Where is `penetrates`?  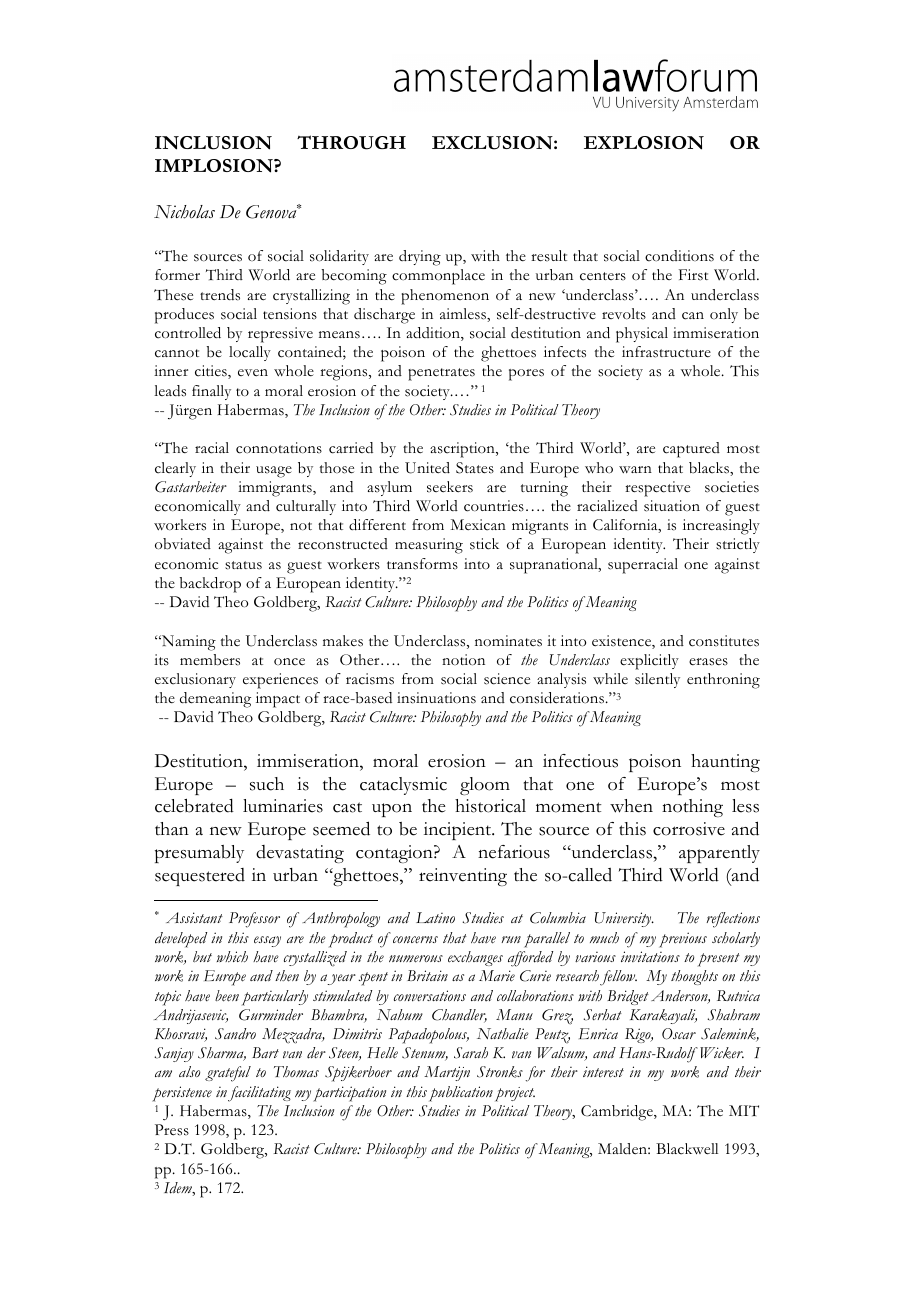 penetrates is located at coordinates (441, 374).
